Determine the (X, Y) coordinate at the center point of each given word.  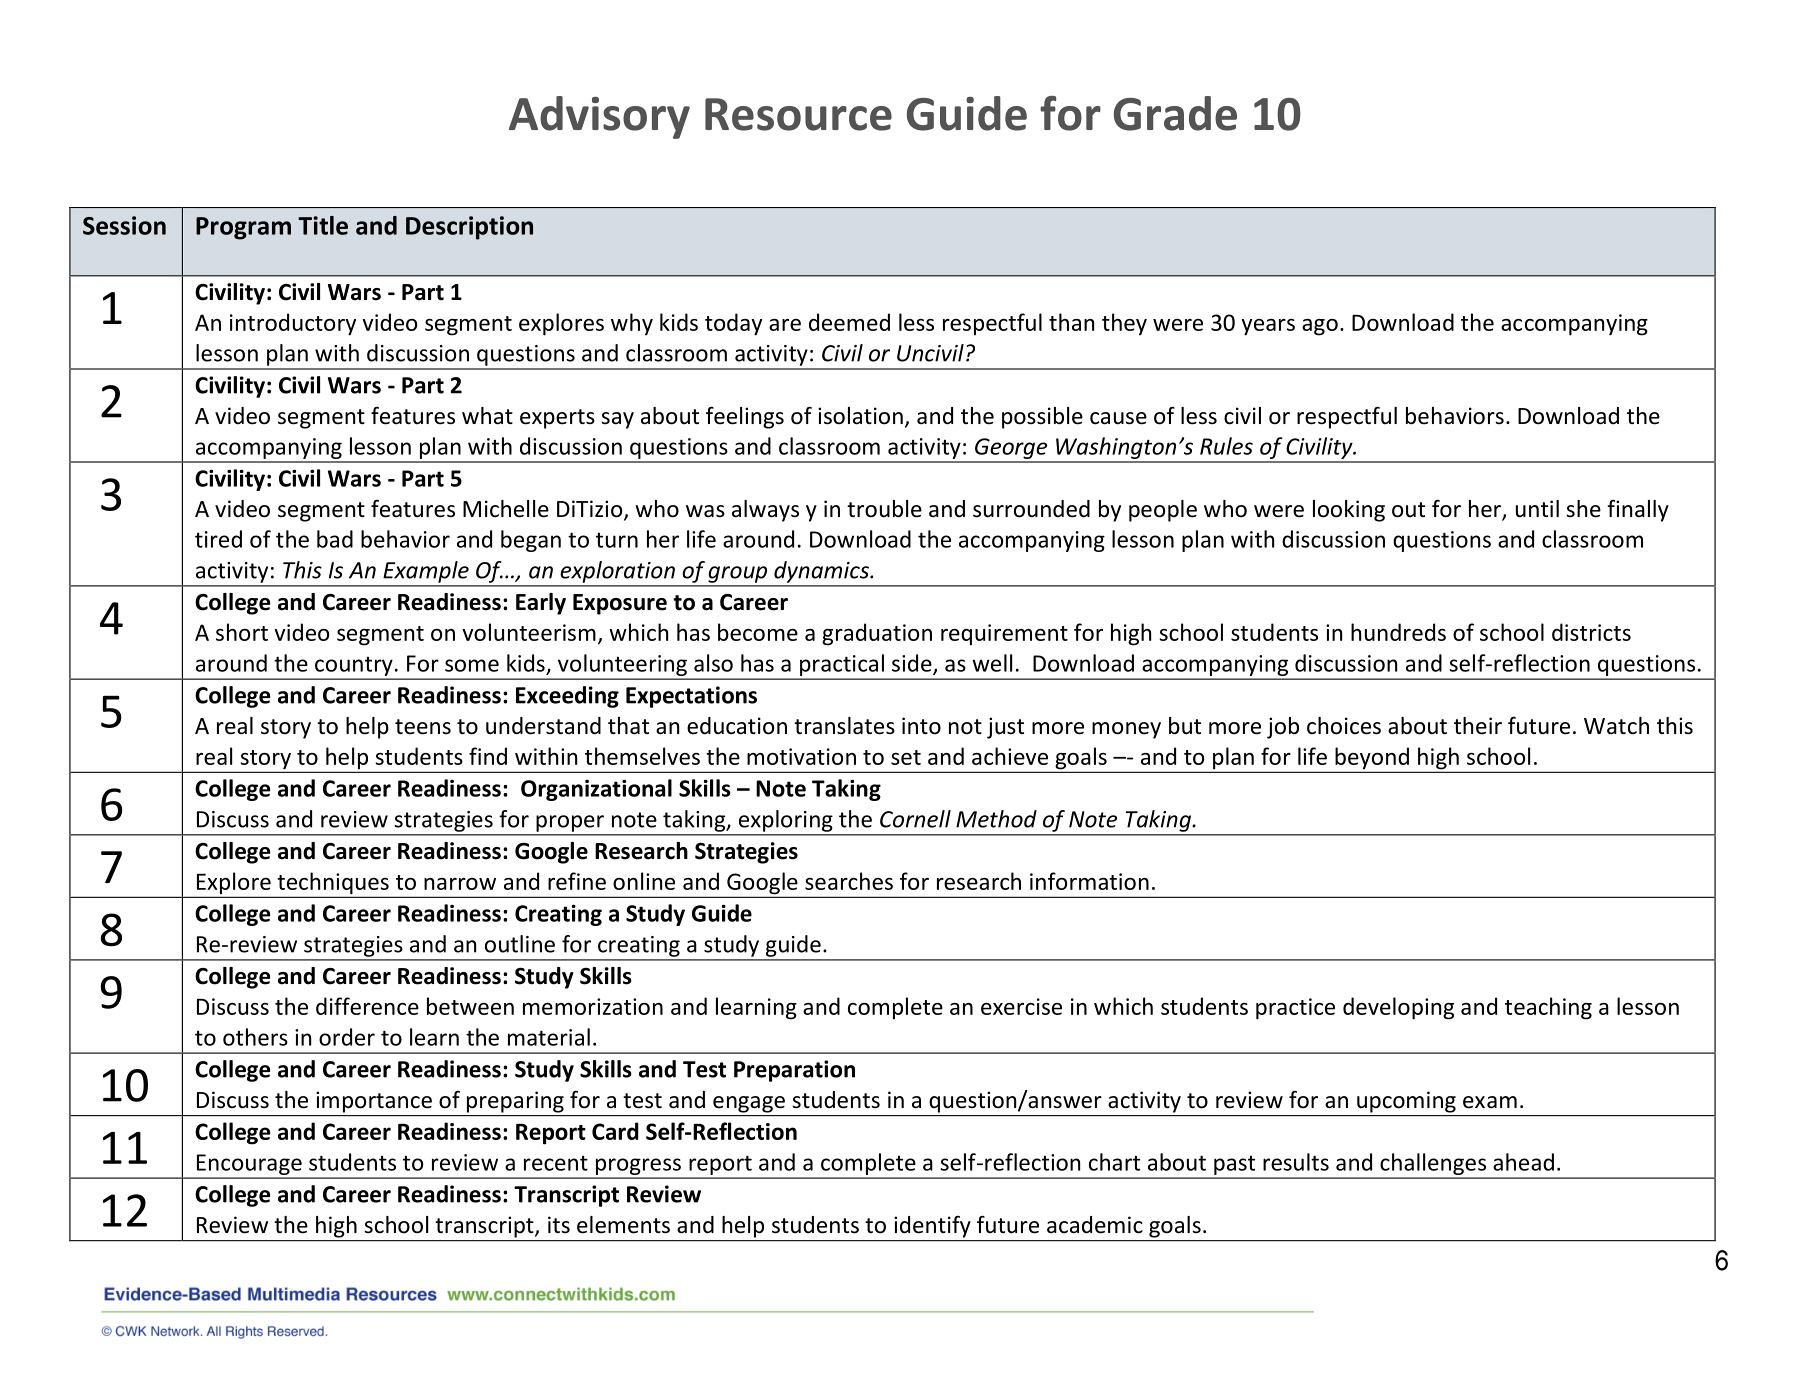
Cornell (915, 819)
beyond (1372, 759)
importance (374, 1102)
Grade (1175, 113)
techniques (333, 884)
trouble (884, 509)
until (1537, 509)
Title (323, 225)
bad (335, 539)
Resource (798, 114)
